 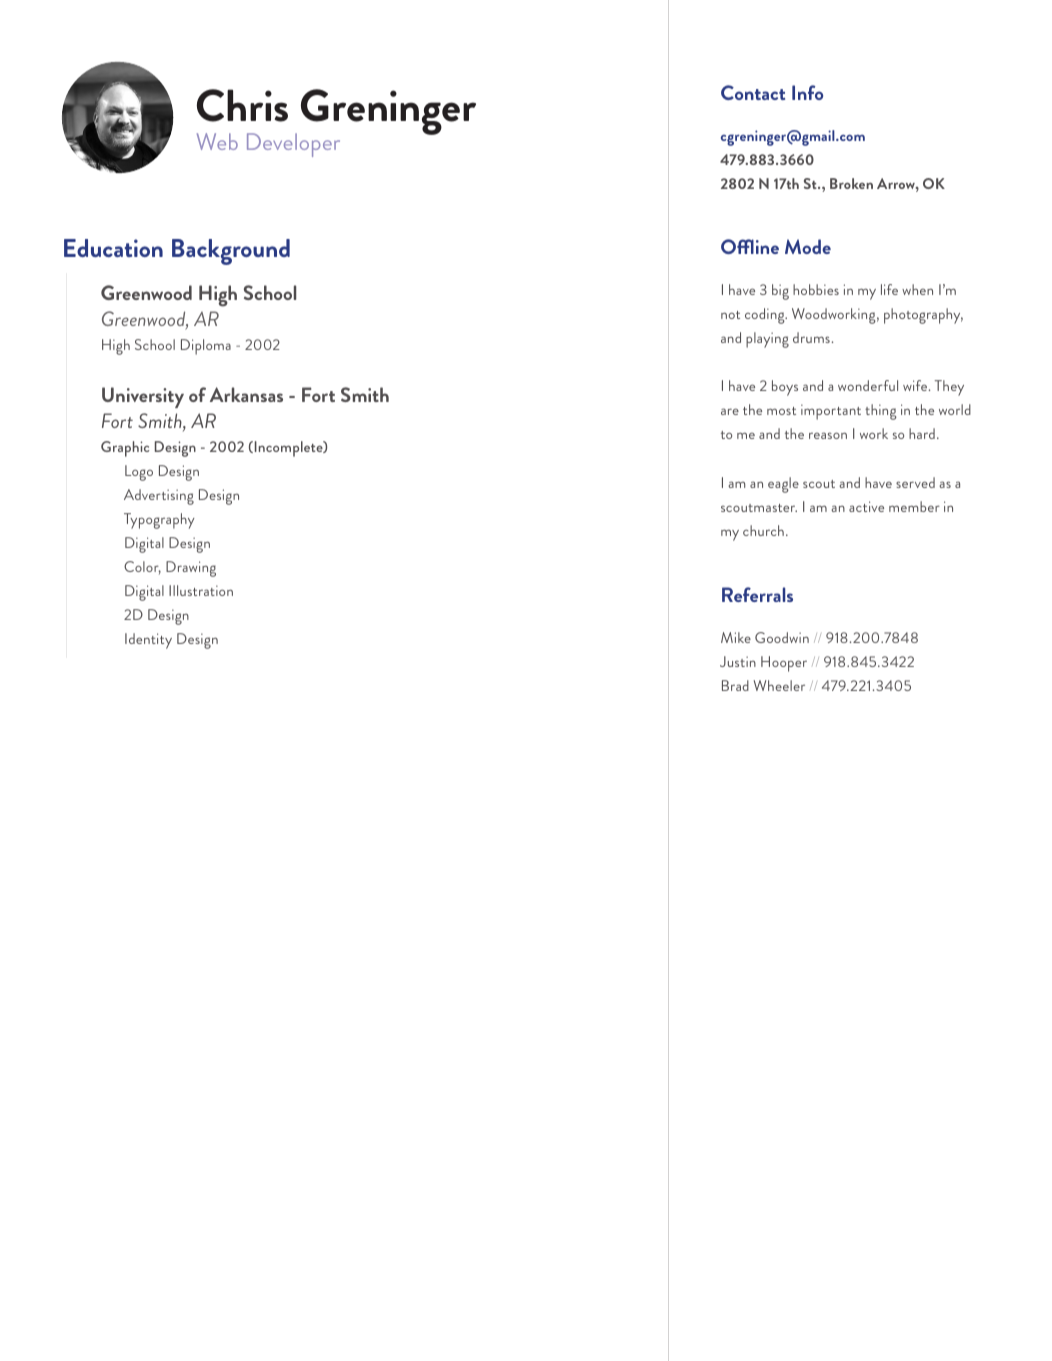 What do you see at coordinates (763, 530) in the image?
I see `church` at bounding box center [763, 530].
